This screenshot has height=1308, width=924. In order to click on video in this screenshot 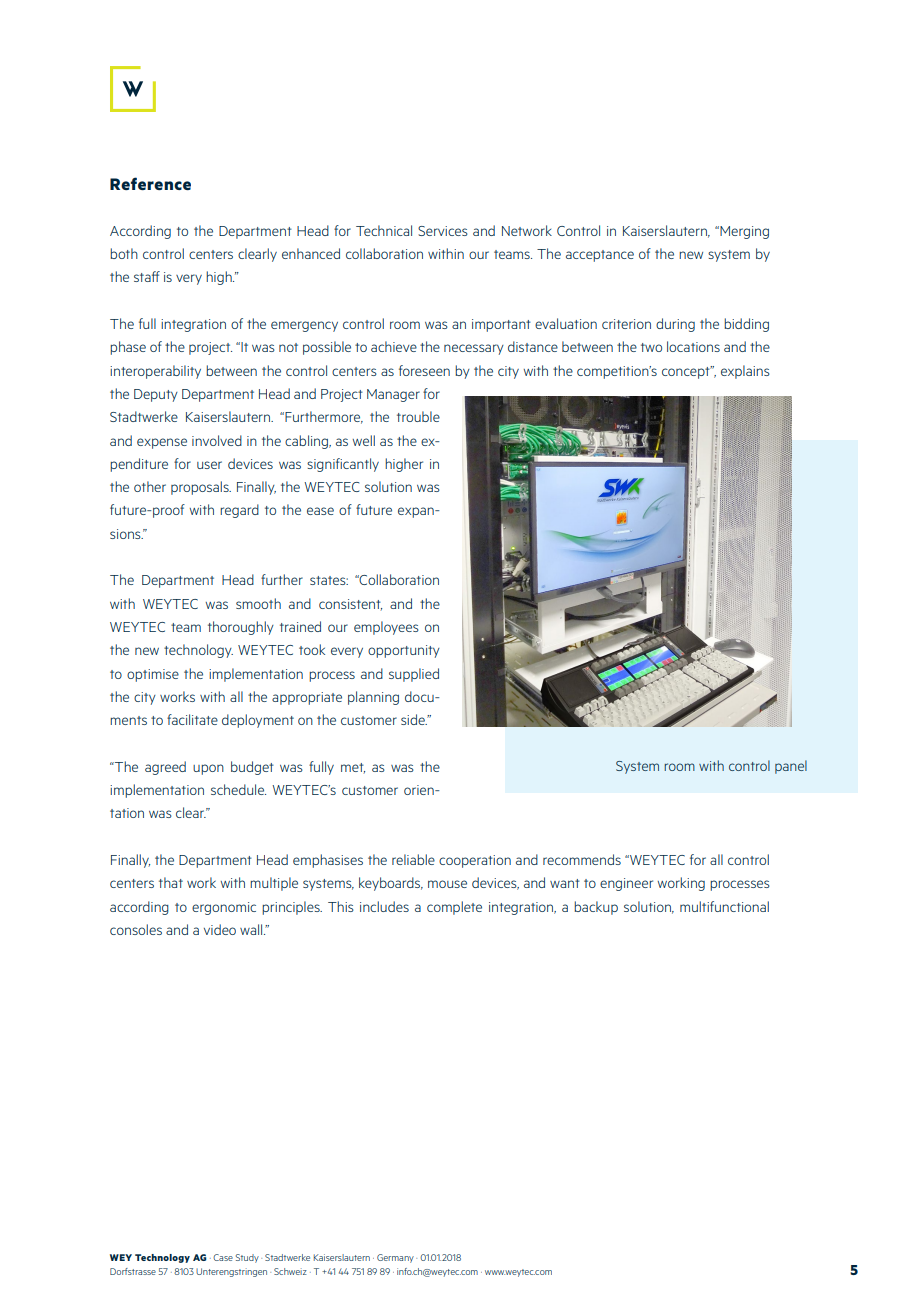, I will do `click(220, 929)`.
